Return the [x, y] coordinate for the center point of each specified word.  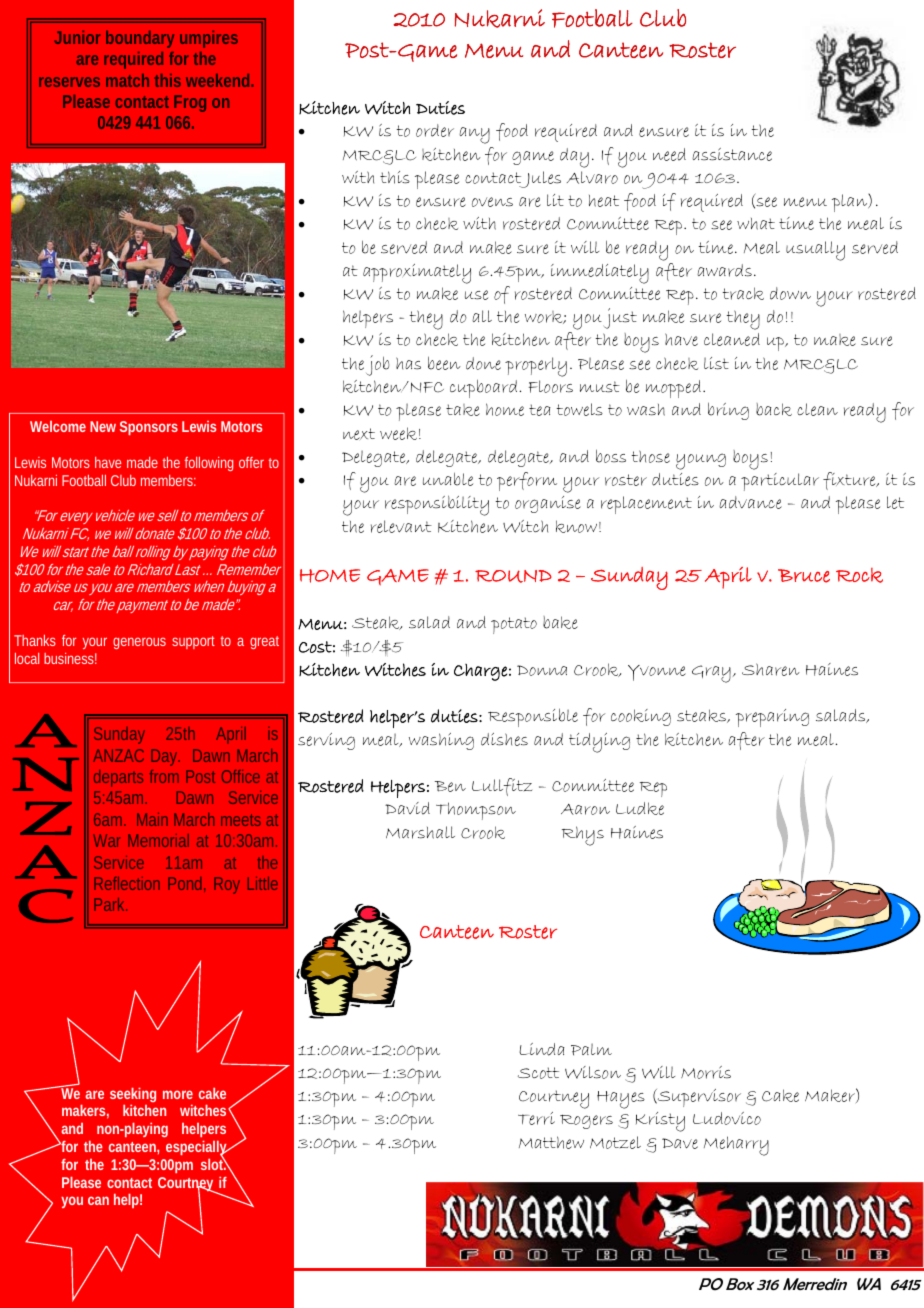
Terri [536, 1118]
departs [118, 778]
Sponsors [149, 428]
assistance [732, 154]
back [774, 409]
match [127, 80]
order [435, 130]
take [463, 410]
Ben [450, 786]
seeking [133, 1095]
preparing [772, 718]
